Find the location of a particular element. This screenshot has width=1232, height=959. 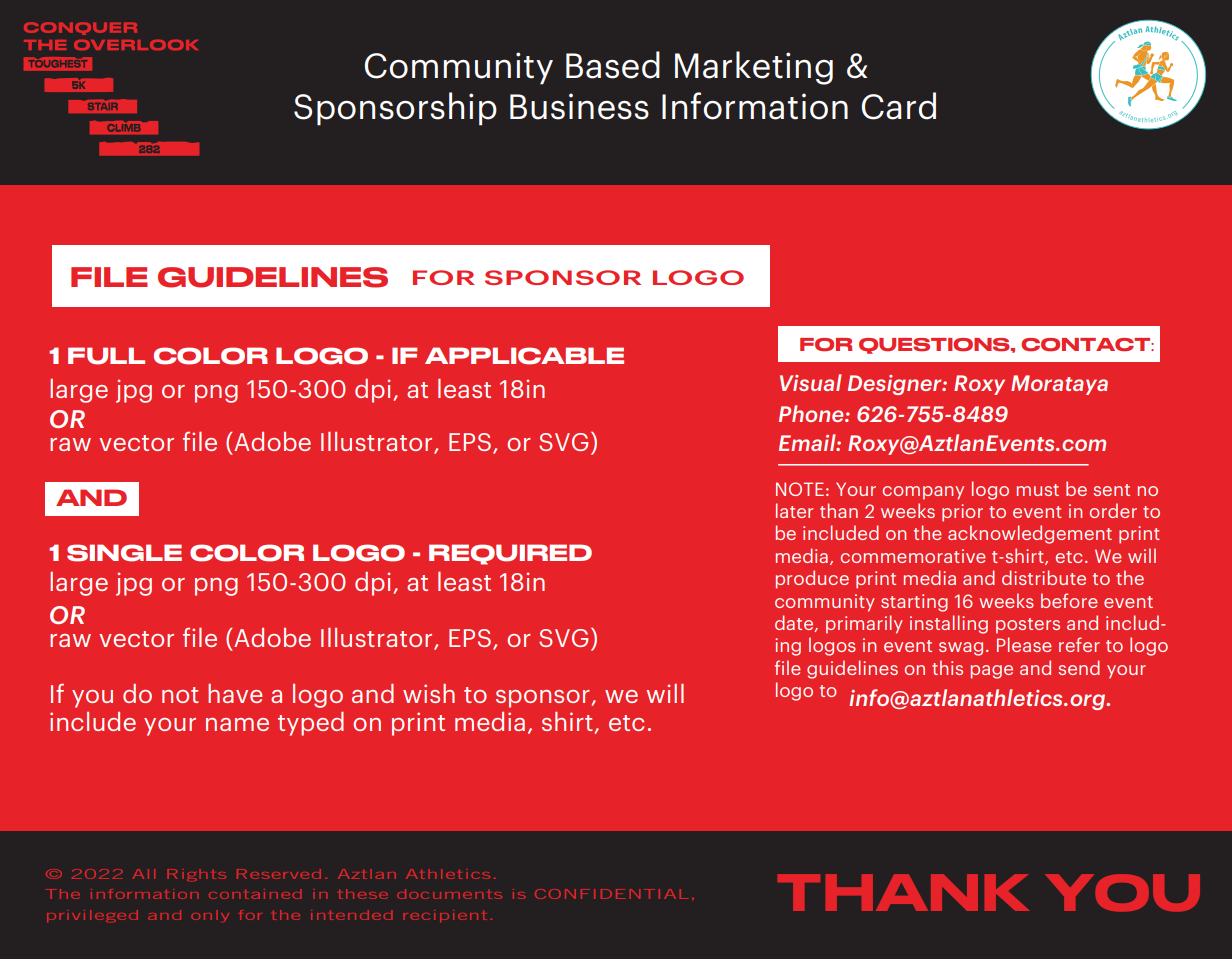

CONFIDENTIAL is located at coordinates (612, 894).
